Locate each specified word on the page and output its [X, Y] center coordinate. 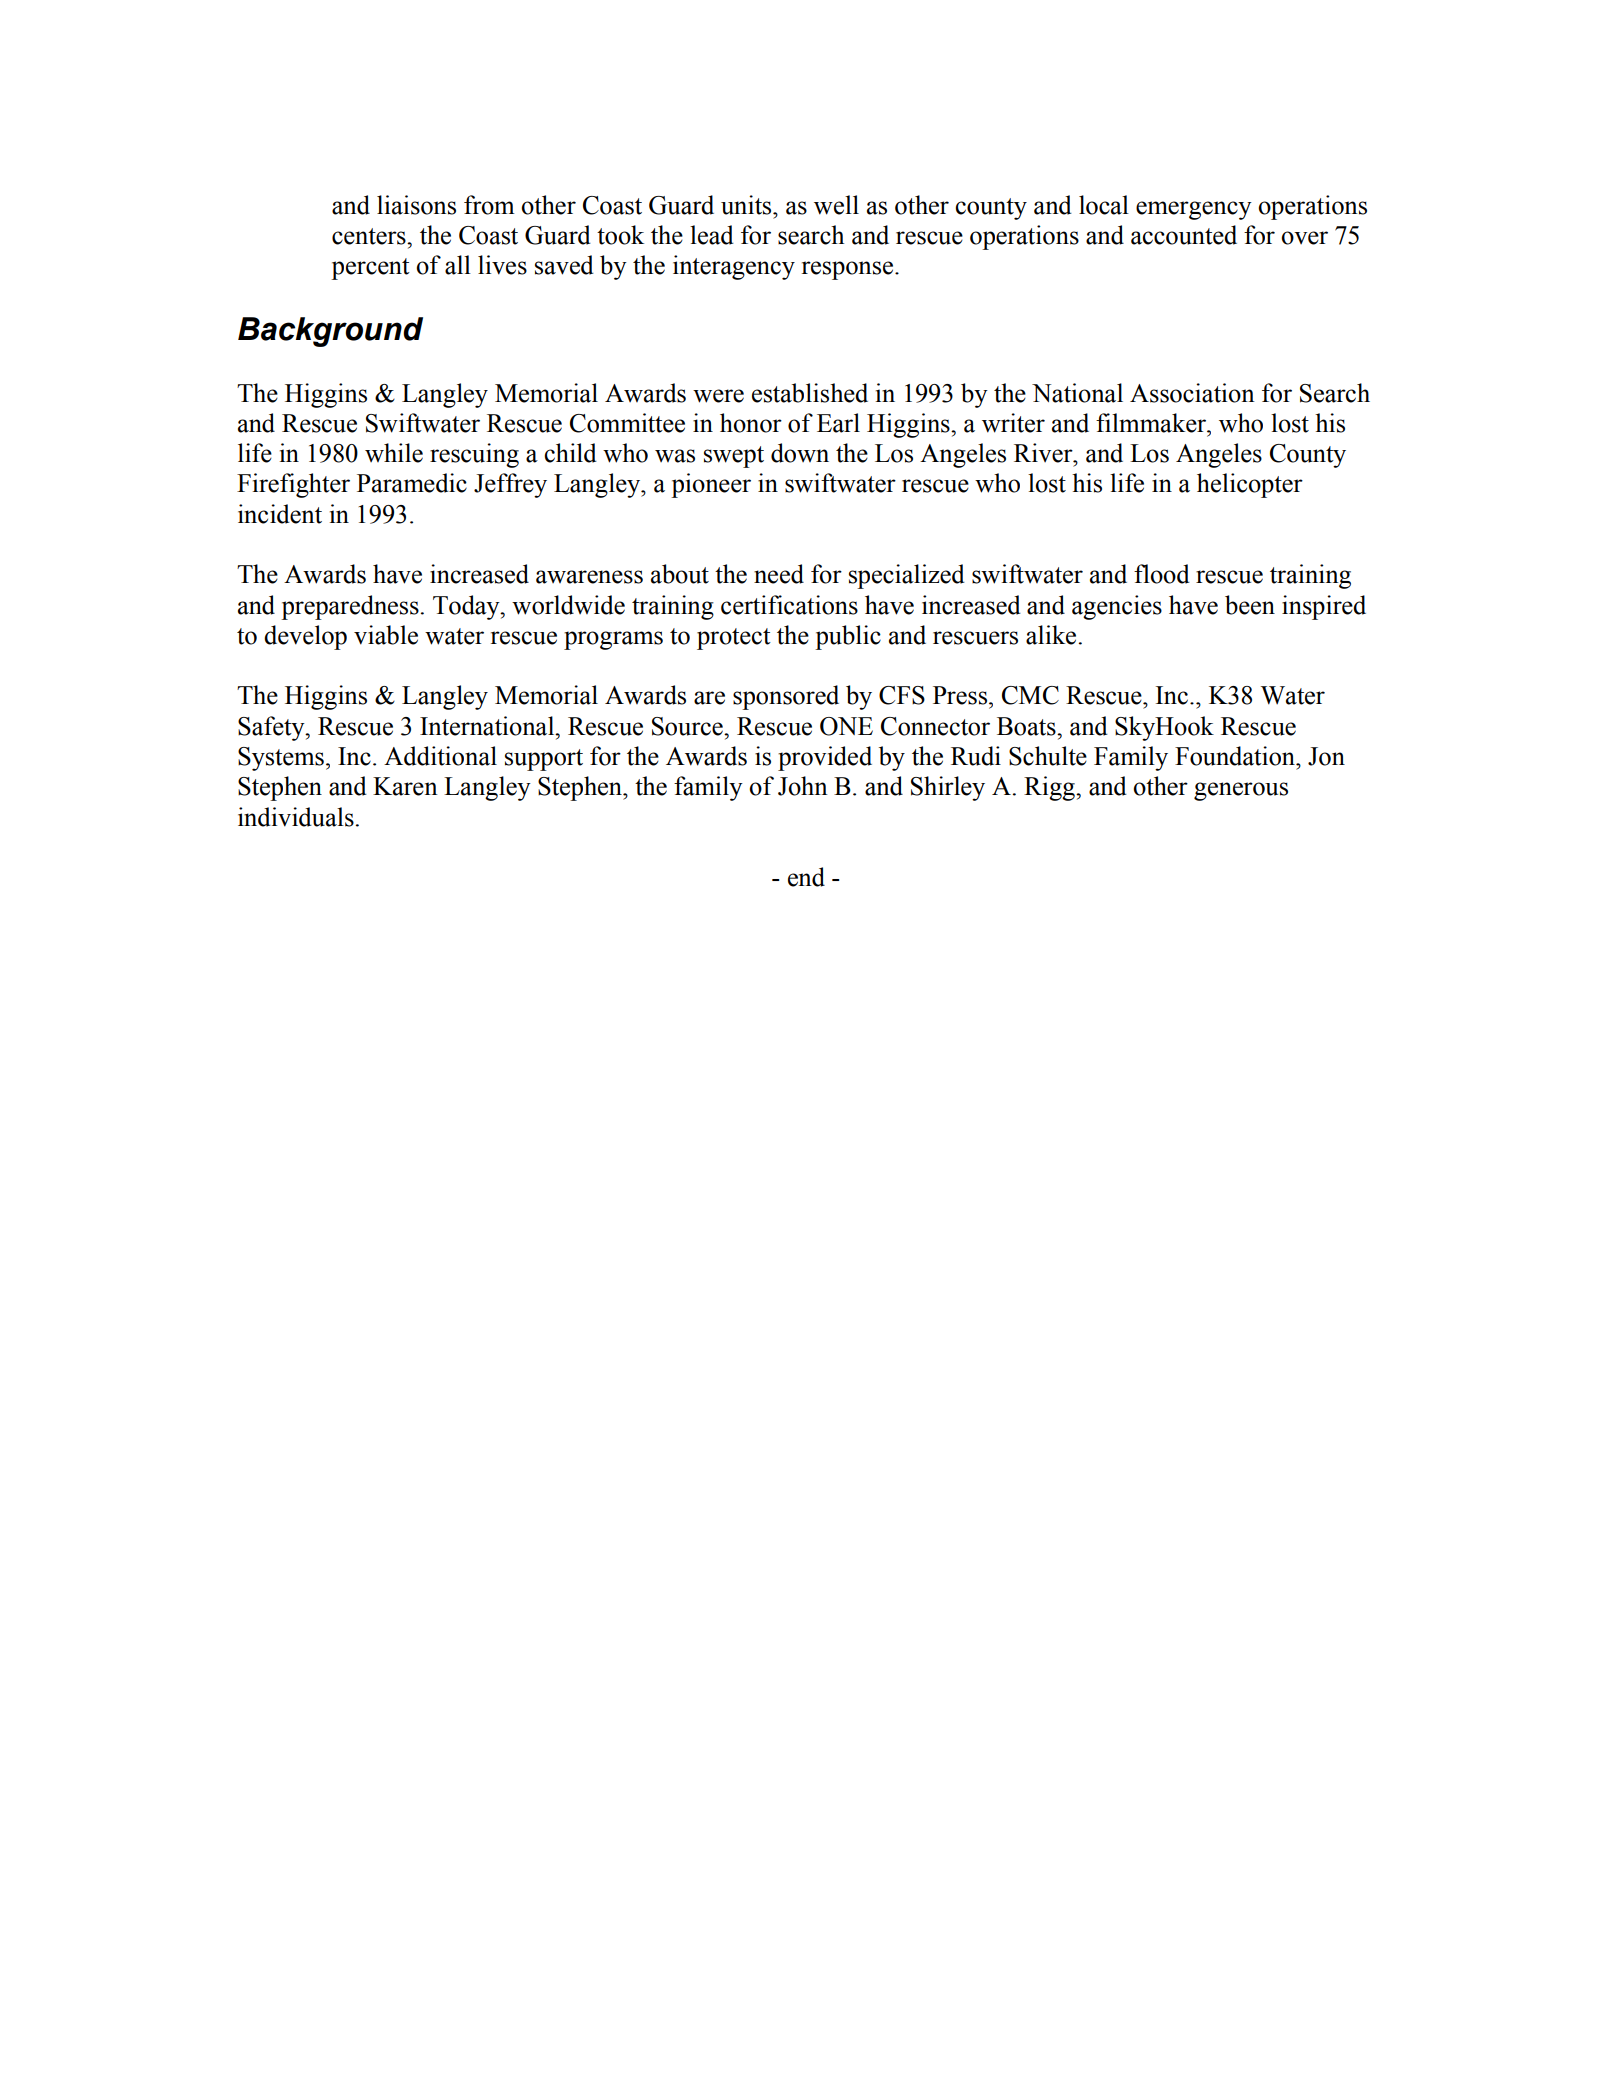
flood [1162, 574]
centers [370, 236]
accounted [1184, 235]
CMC [1030, 695]
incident [280, 514]
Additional [440, 756]
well [836, 205]
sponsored [786, 697]
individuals [296, 817]
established [810, 393]
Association [1192, 393]
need [779, 574]
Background [330, 332]
